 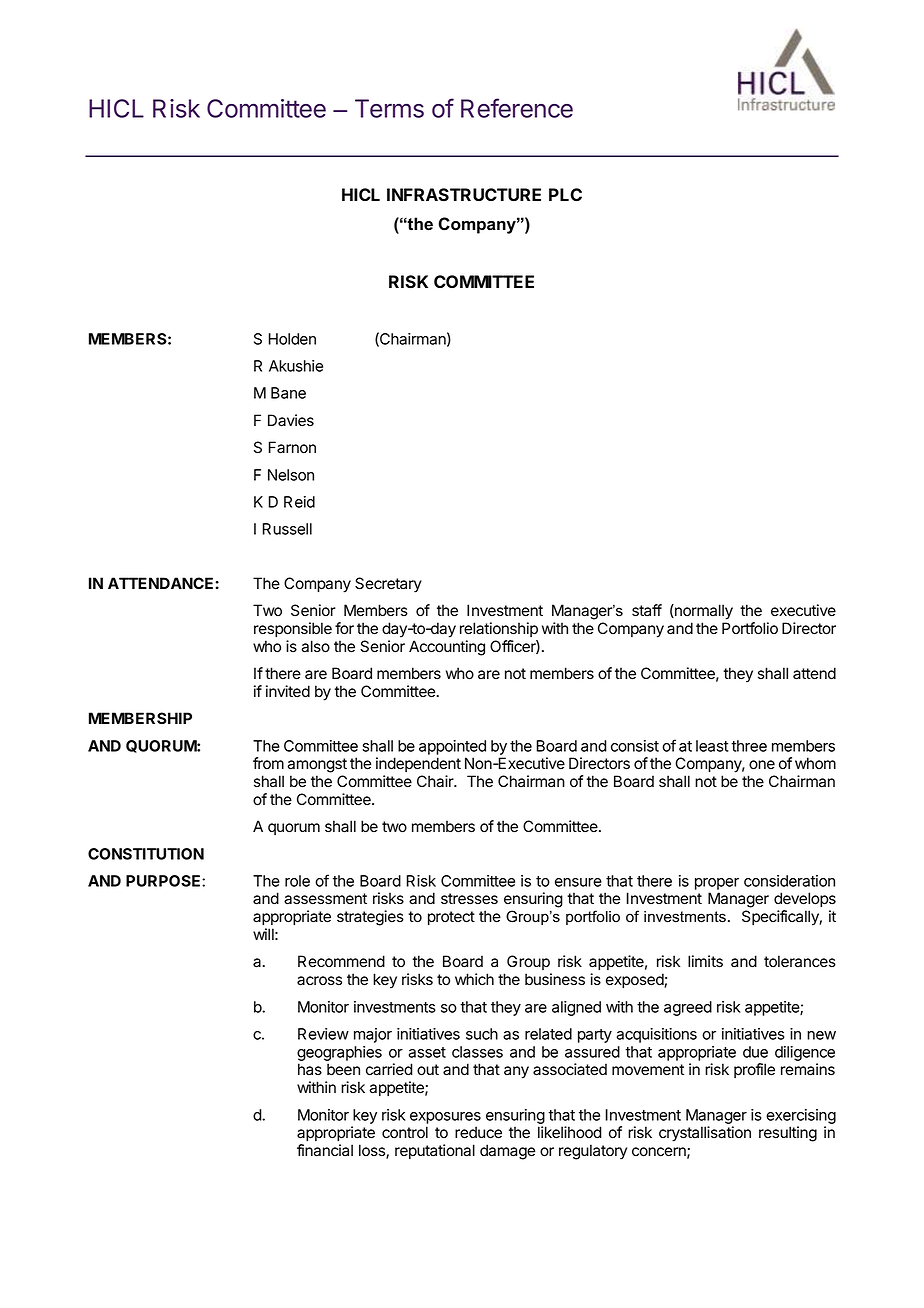 What do you see at coordinates (565, 194) in the screenshot?
I see `PLC` at bounding box center [565, 194].
